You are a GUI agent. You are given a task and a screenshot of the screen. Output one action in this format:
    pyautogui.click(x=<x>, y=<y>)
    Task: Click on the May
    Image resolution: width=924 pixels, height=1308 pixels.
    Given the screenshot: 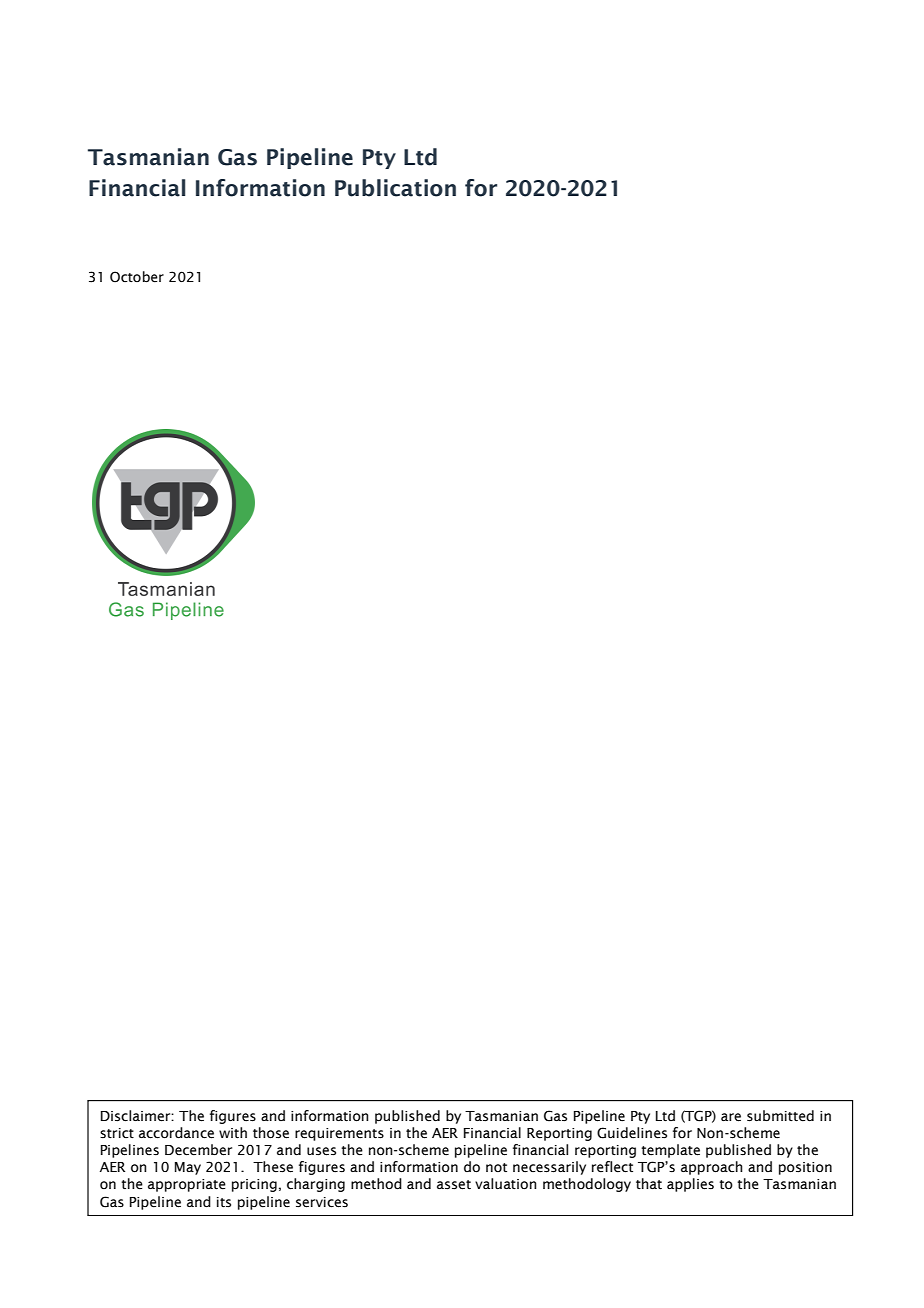 What is the action you would take?
    pyautogui.click(x=188, y=1168)
